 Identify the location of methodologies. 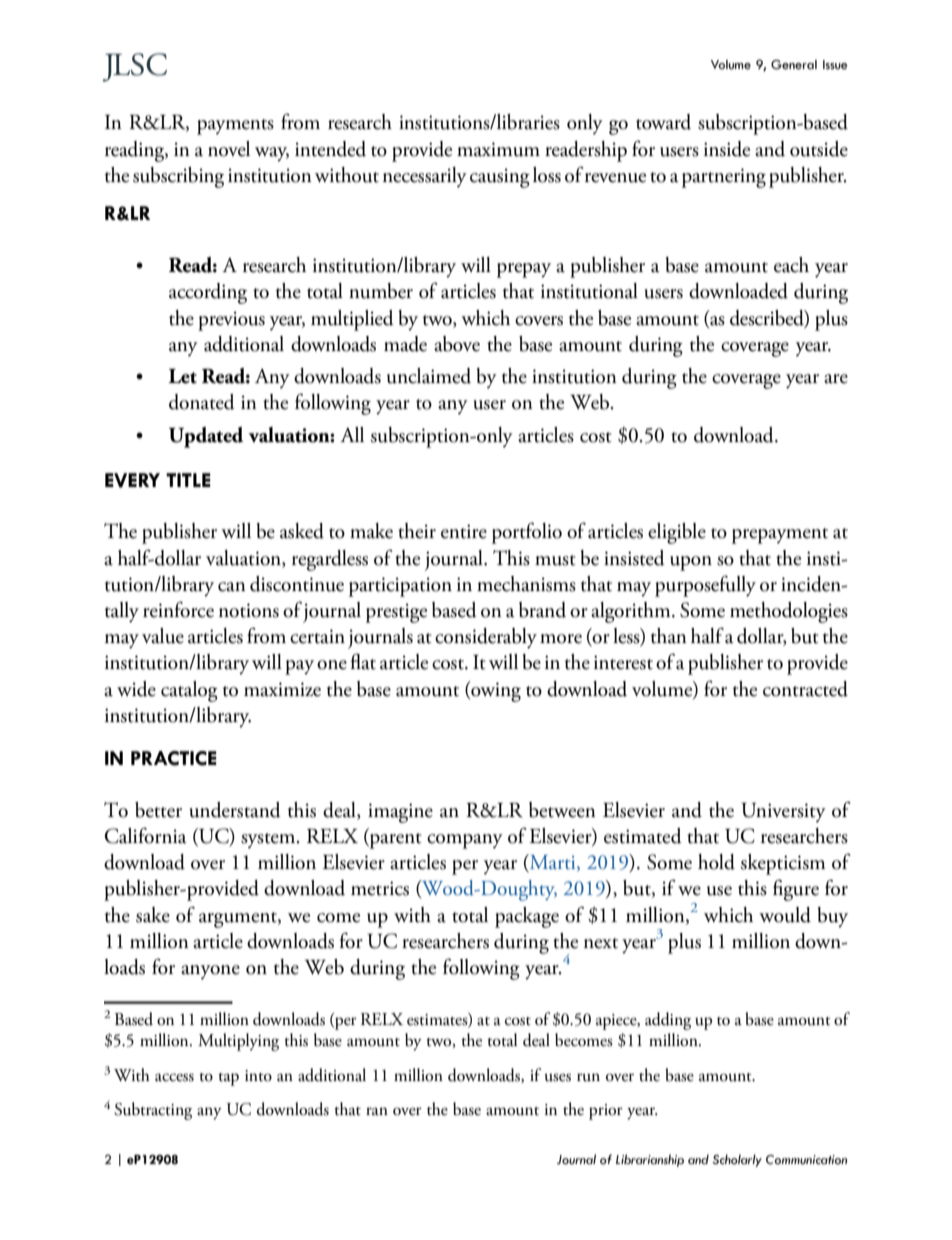
(789, 612).
